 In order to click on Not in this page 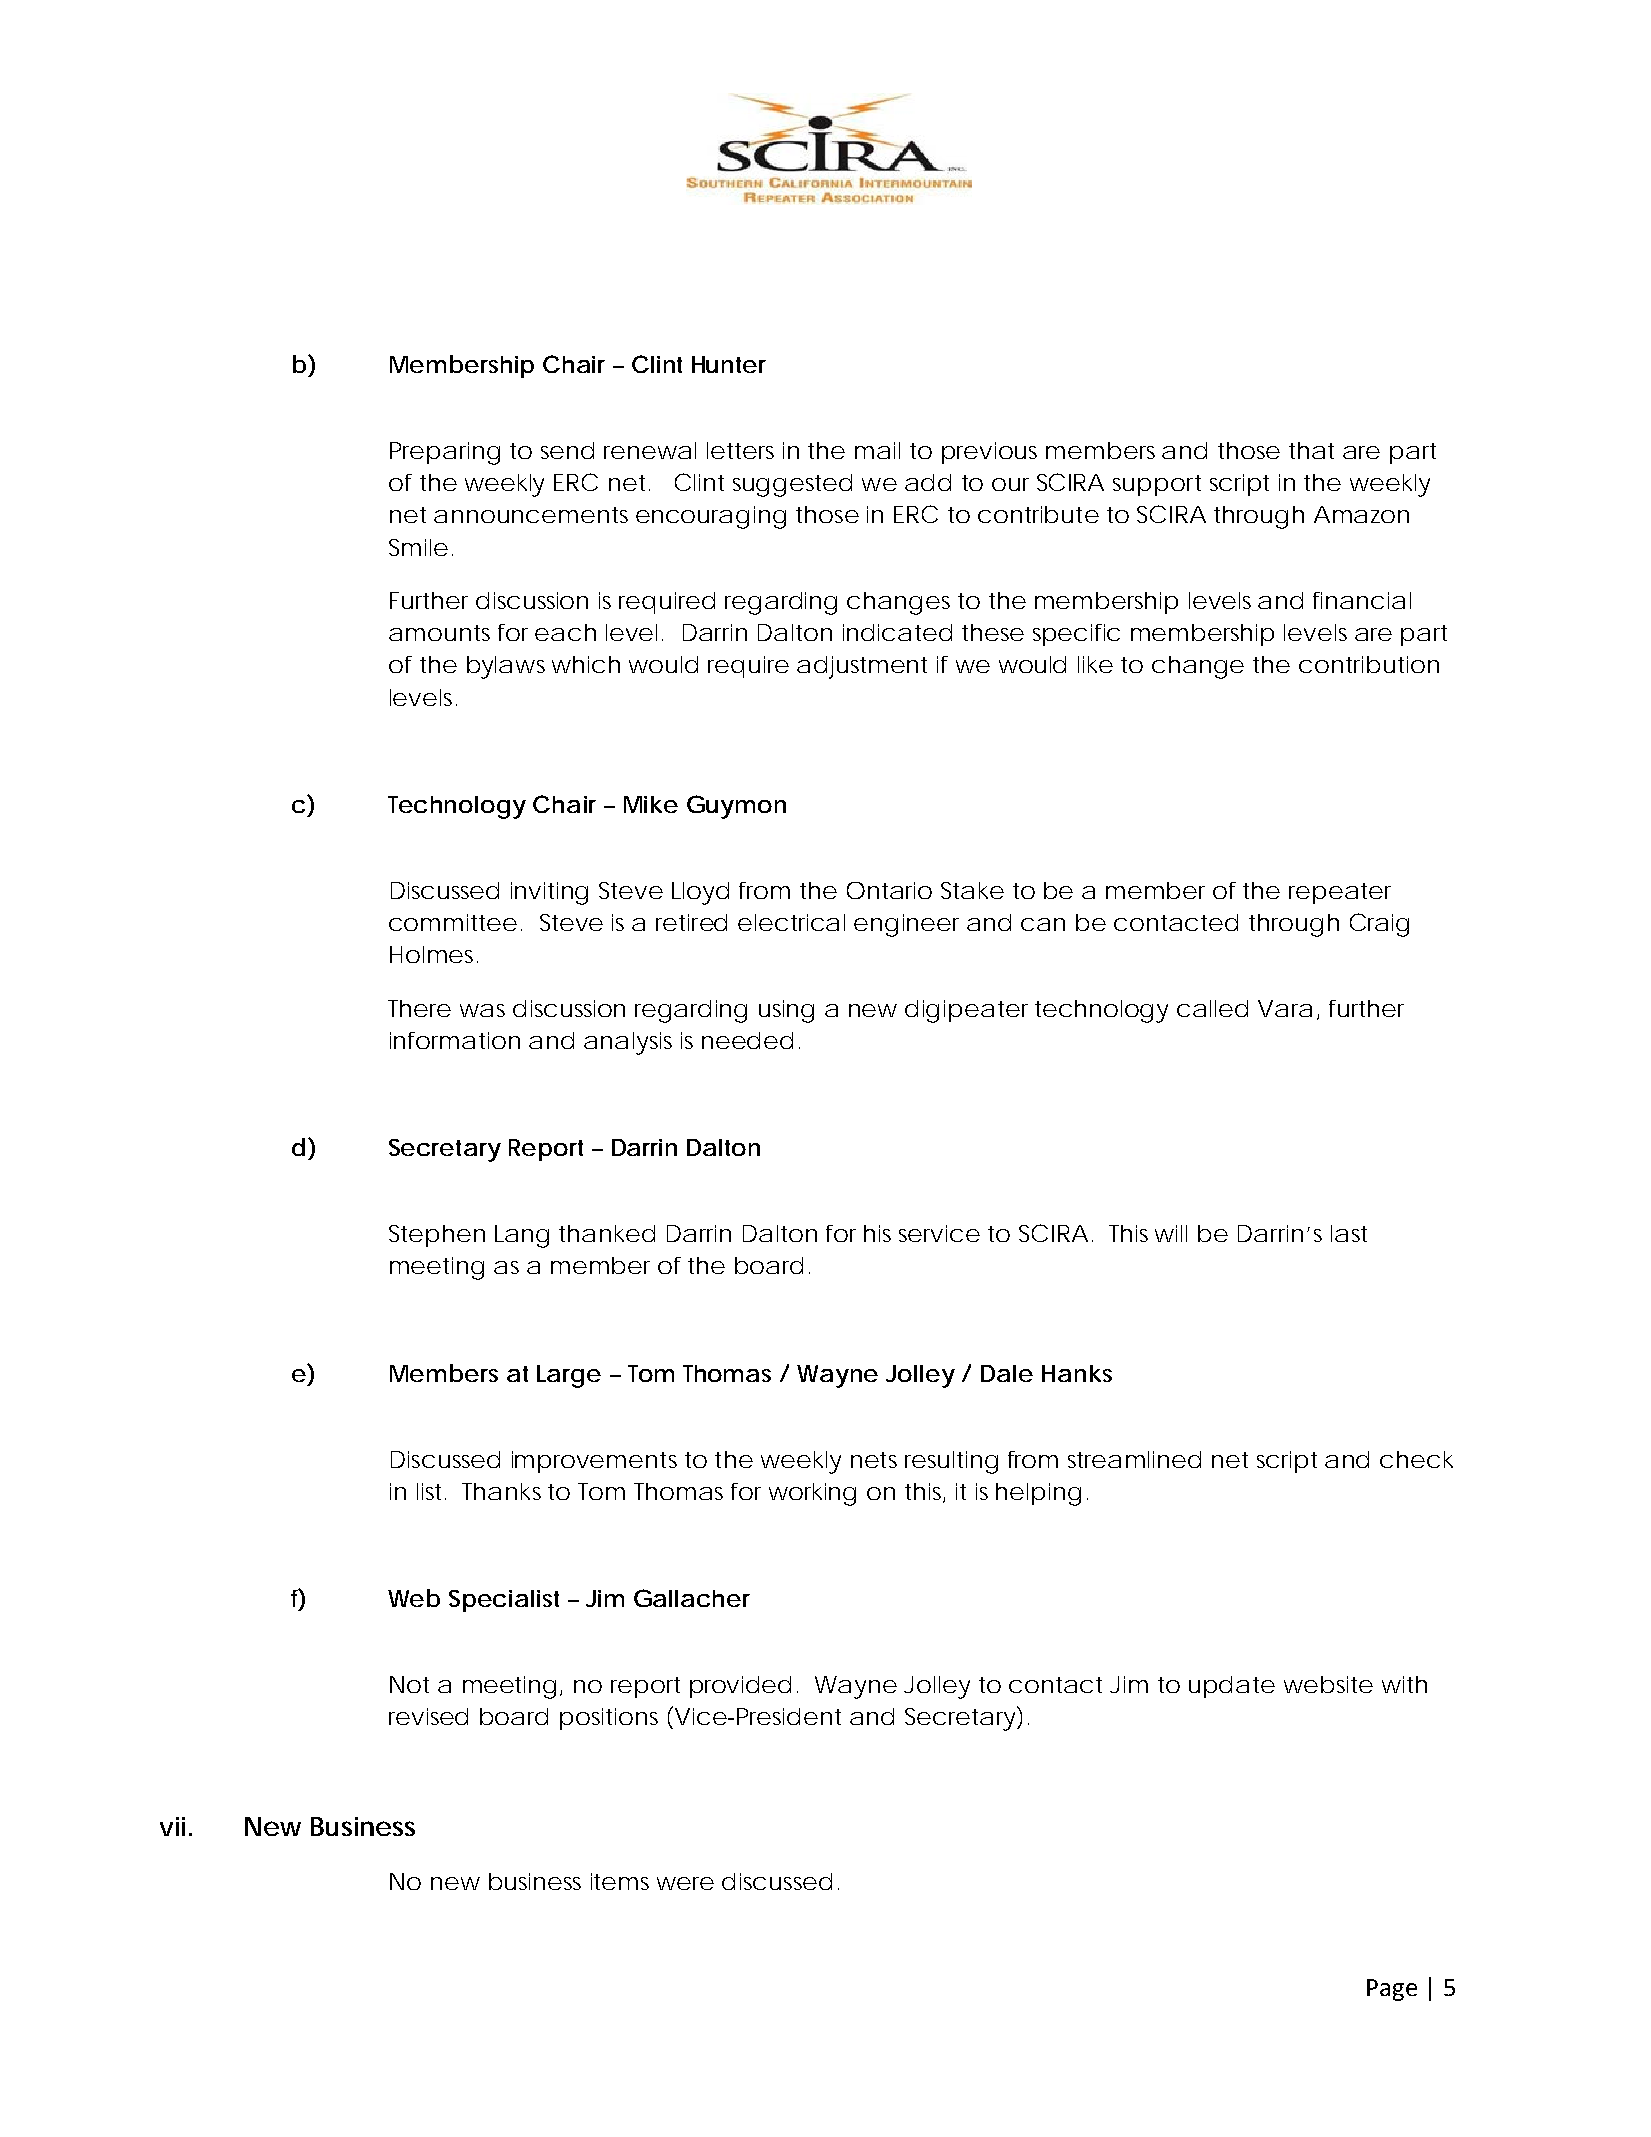, I will do `click(409, 1684)`.
